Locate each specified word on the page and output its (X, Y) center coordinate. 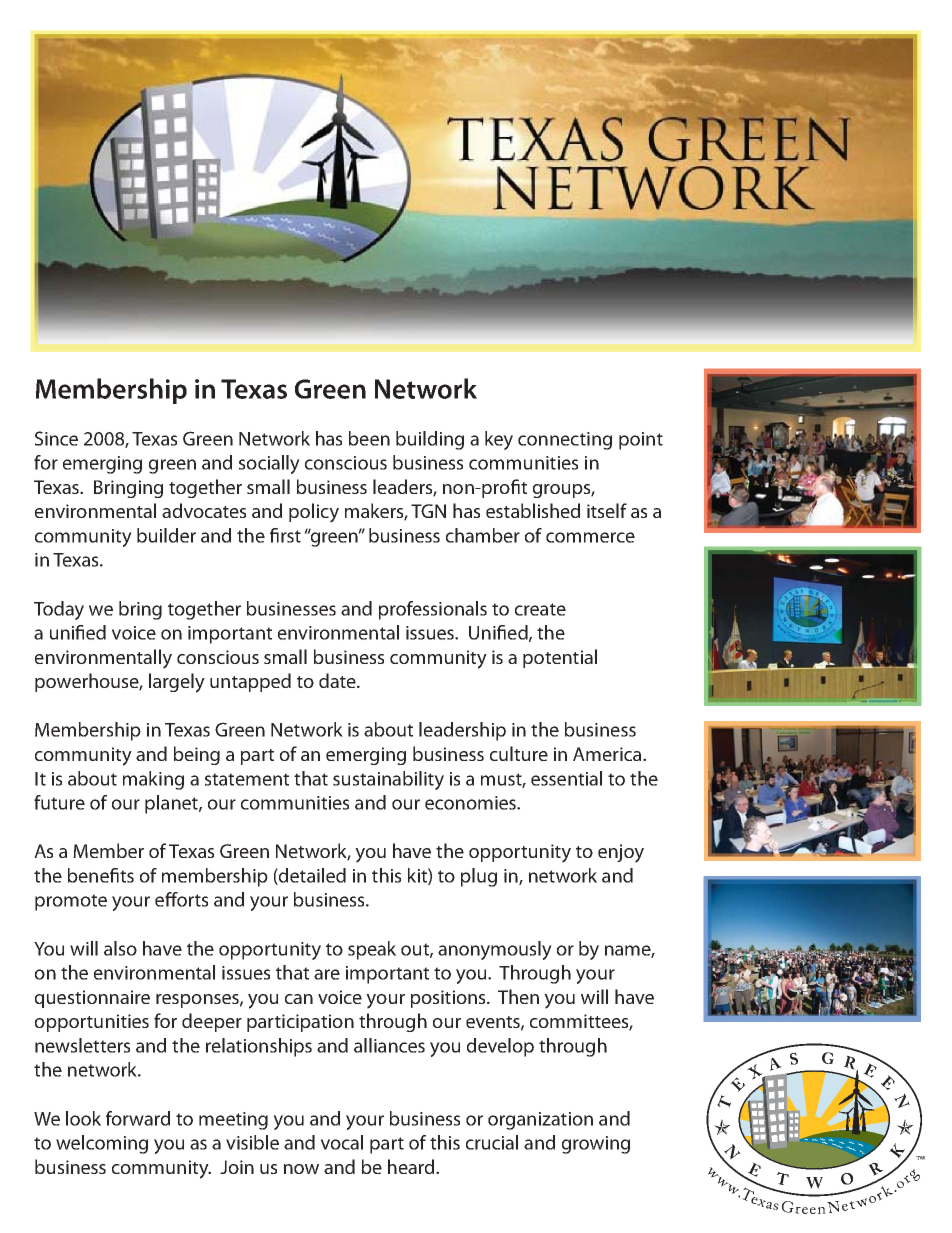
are (327, 974)
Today (59, 610)
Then (518, 996)
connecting (565, 441)
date (338, 680)
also (120, 948)
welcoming (102, 1144)
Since (56, 438)
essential (566, 778)
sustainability (388, 780)
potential (560, 658)
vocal (342, 1142)
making (153, 780)
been (369, 438)
